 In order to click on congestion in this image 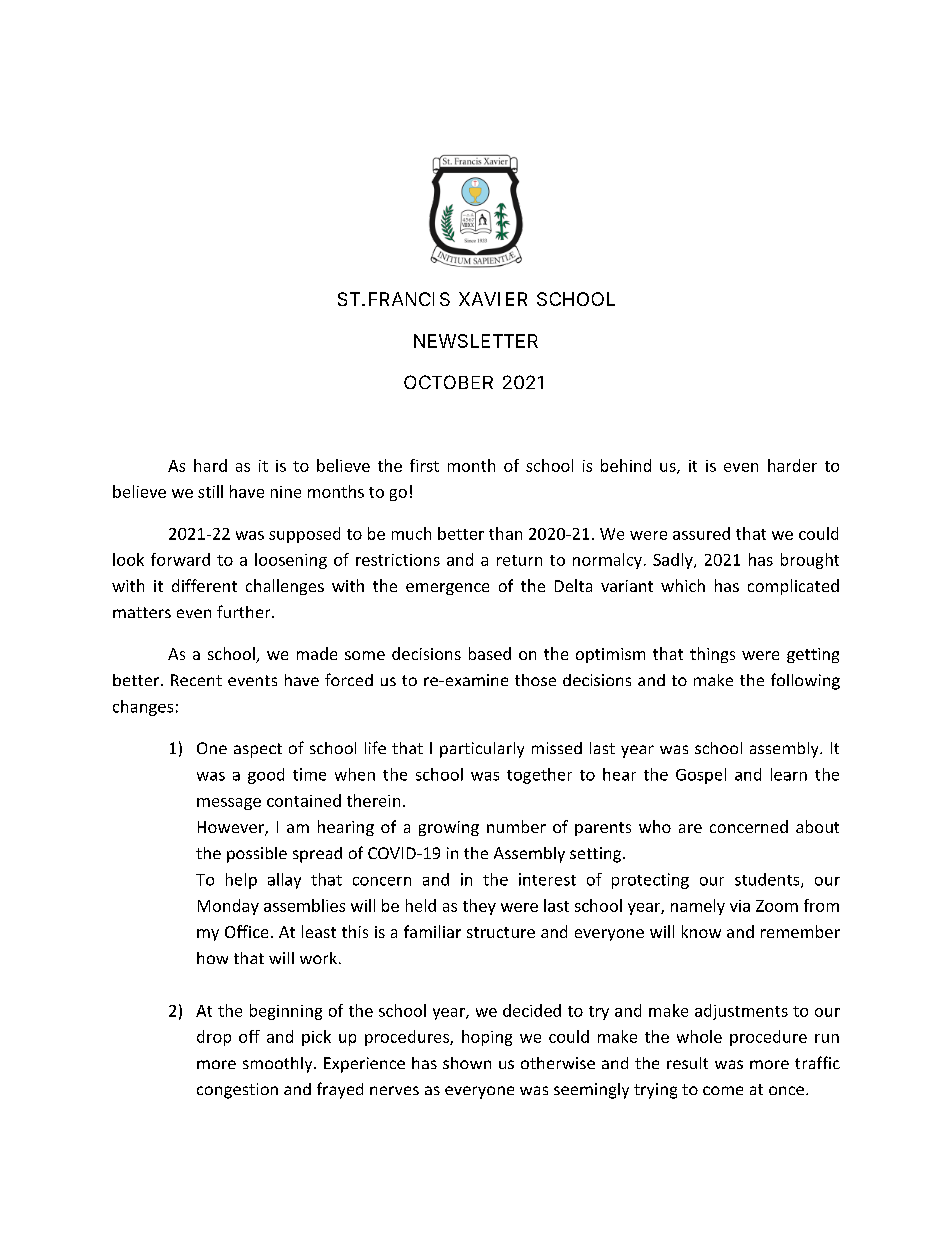, I will do `click(237, 1091)`.
